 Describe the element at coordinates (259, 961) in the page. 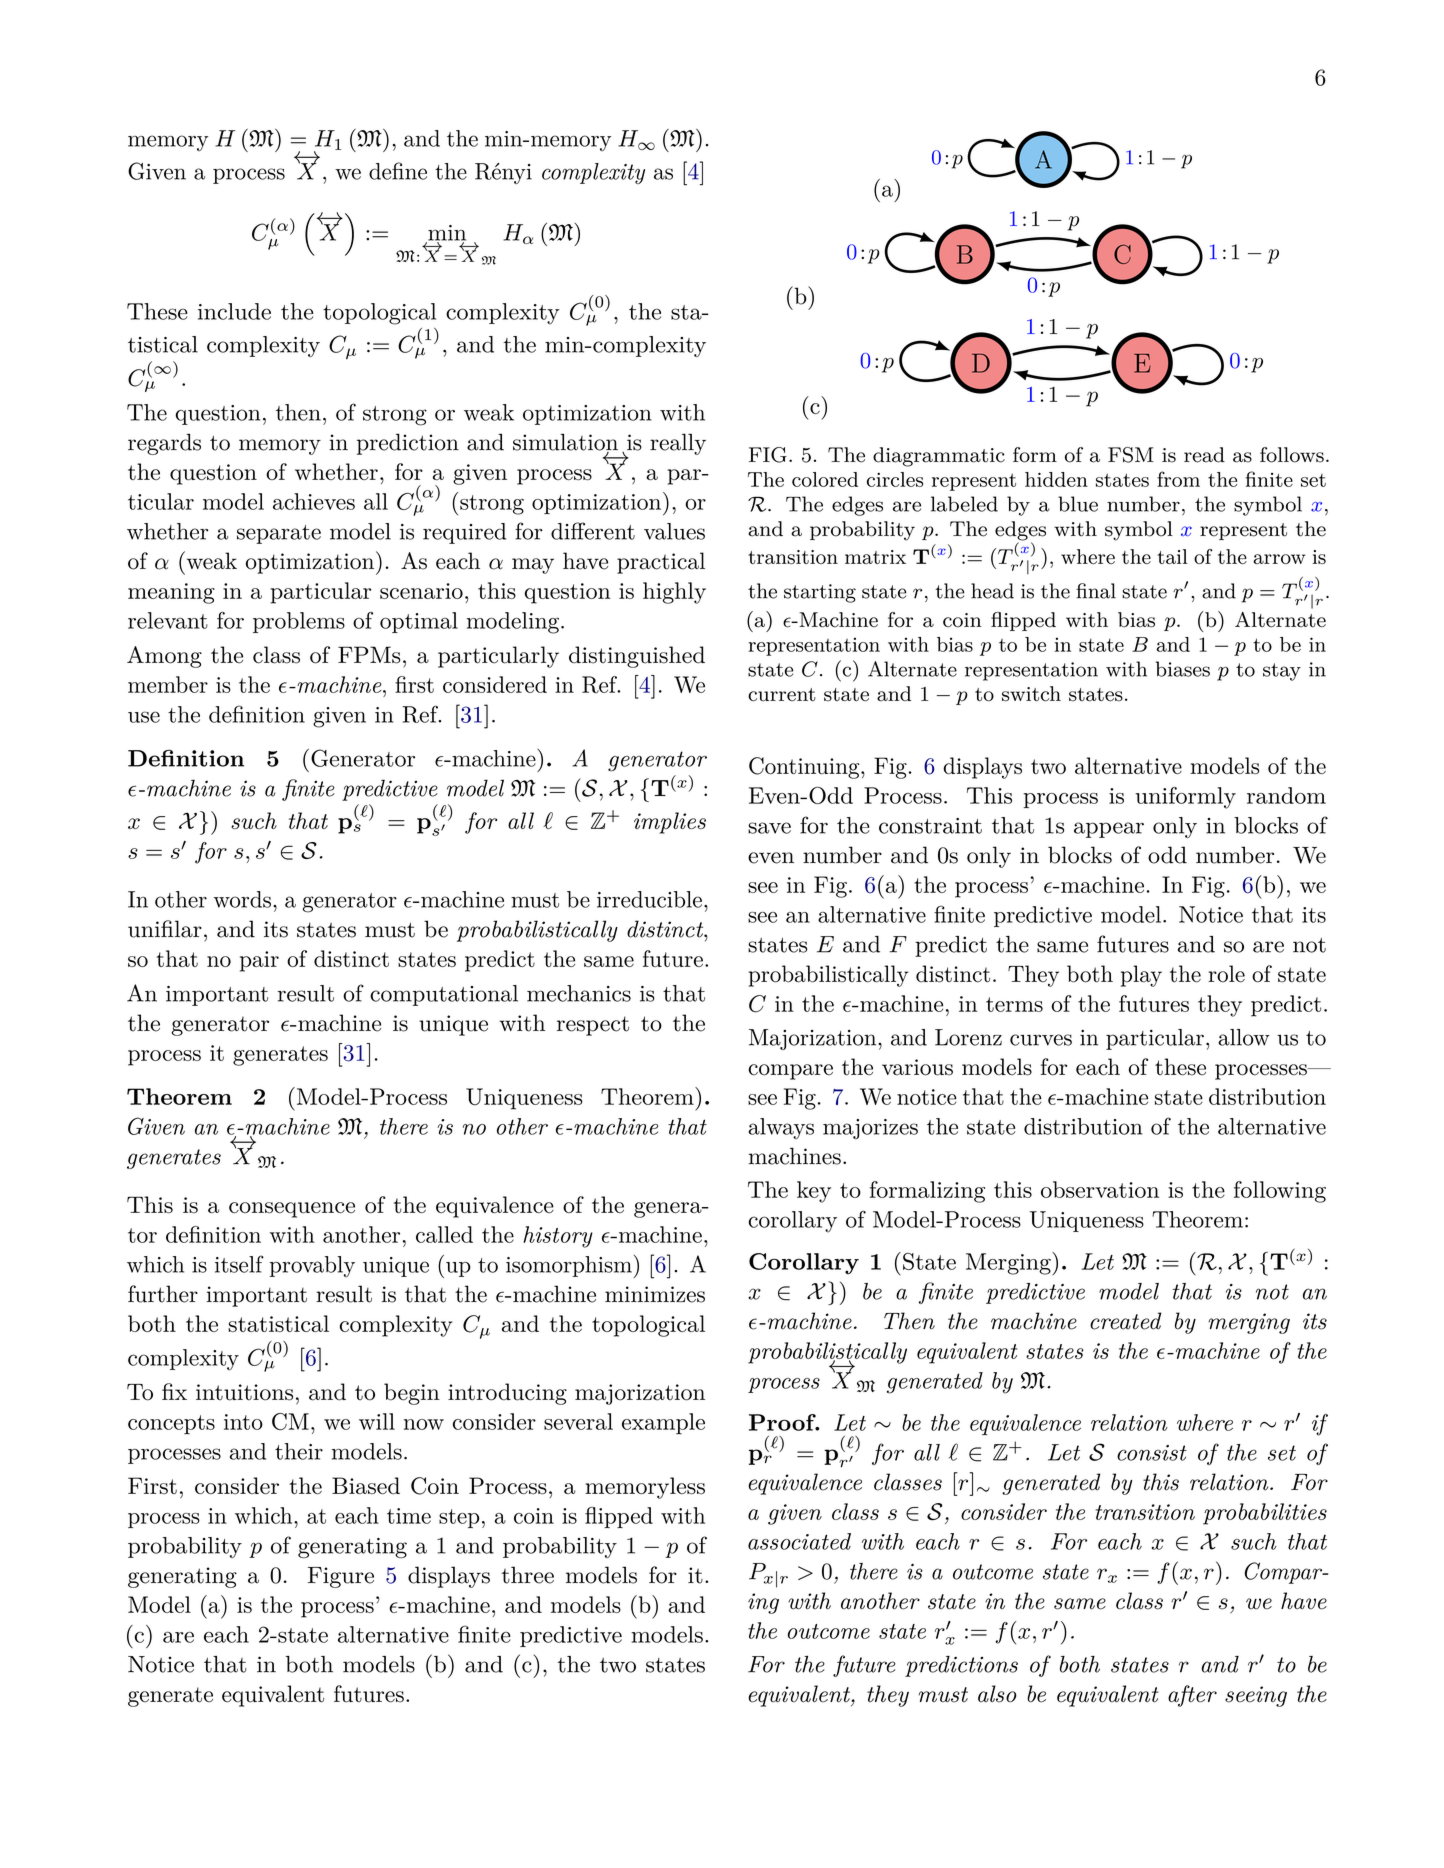

I see `pair` at that location.
